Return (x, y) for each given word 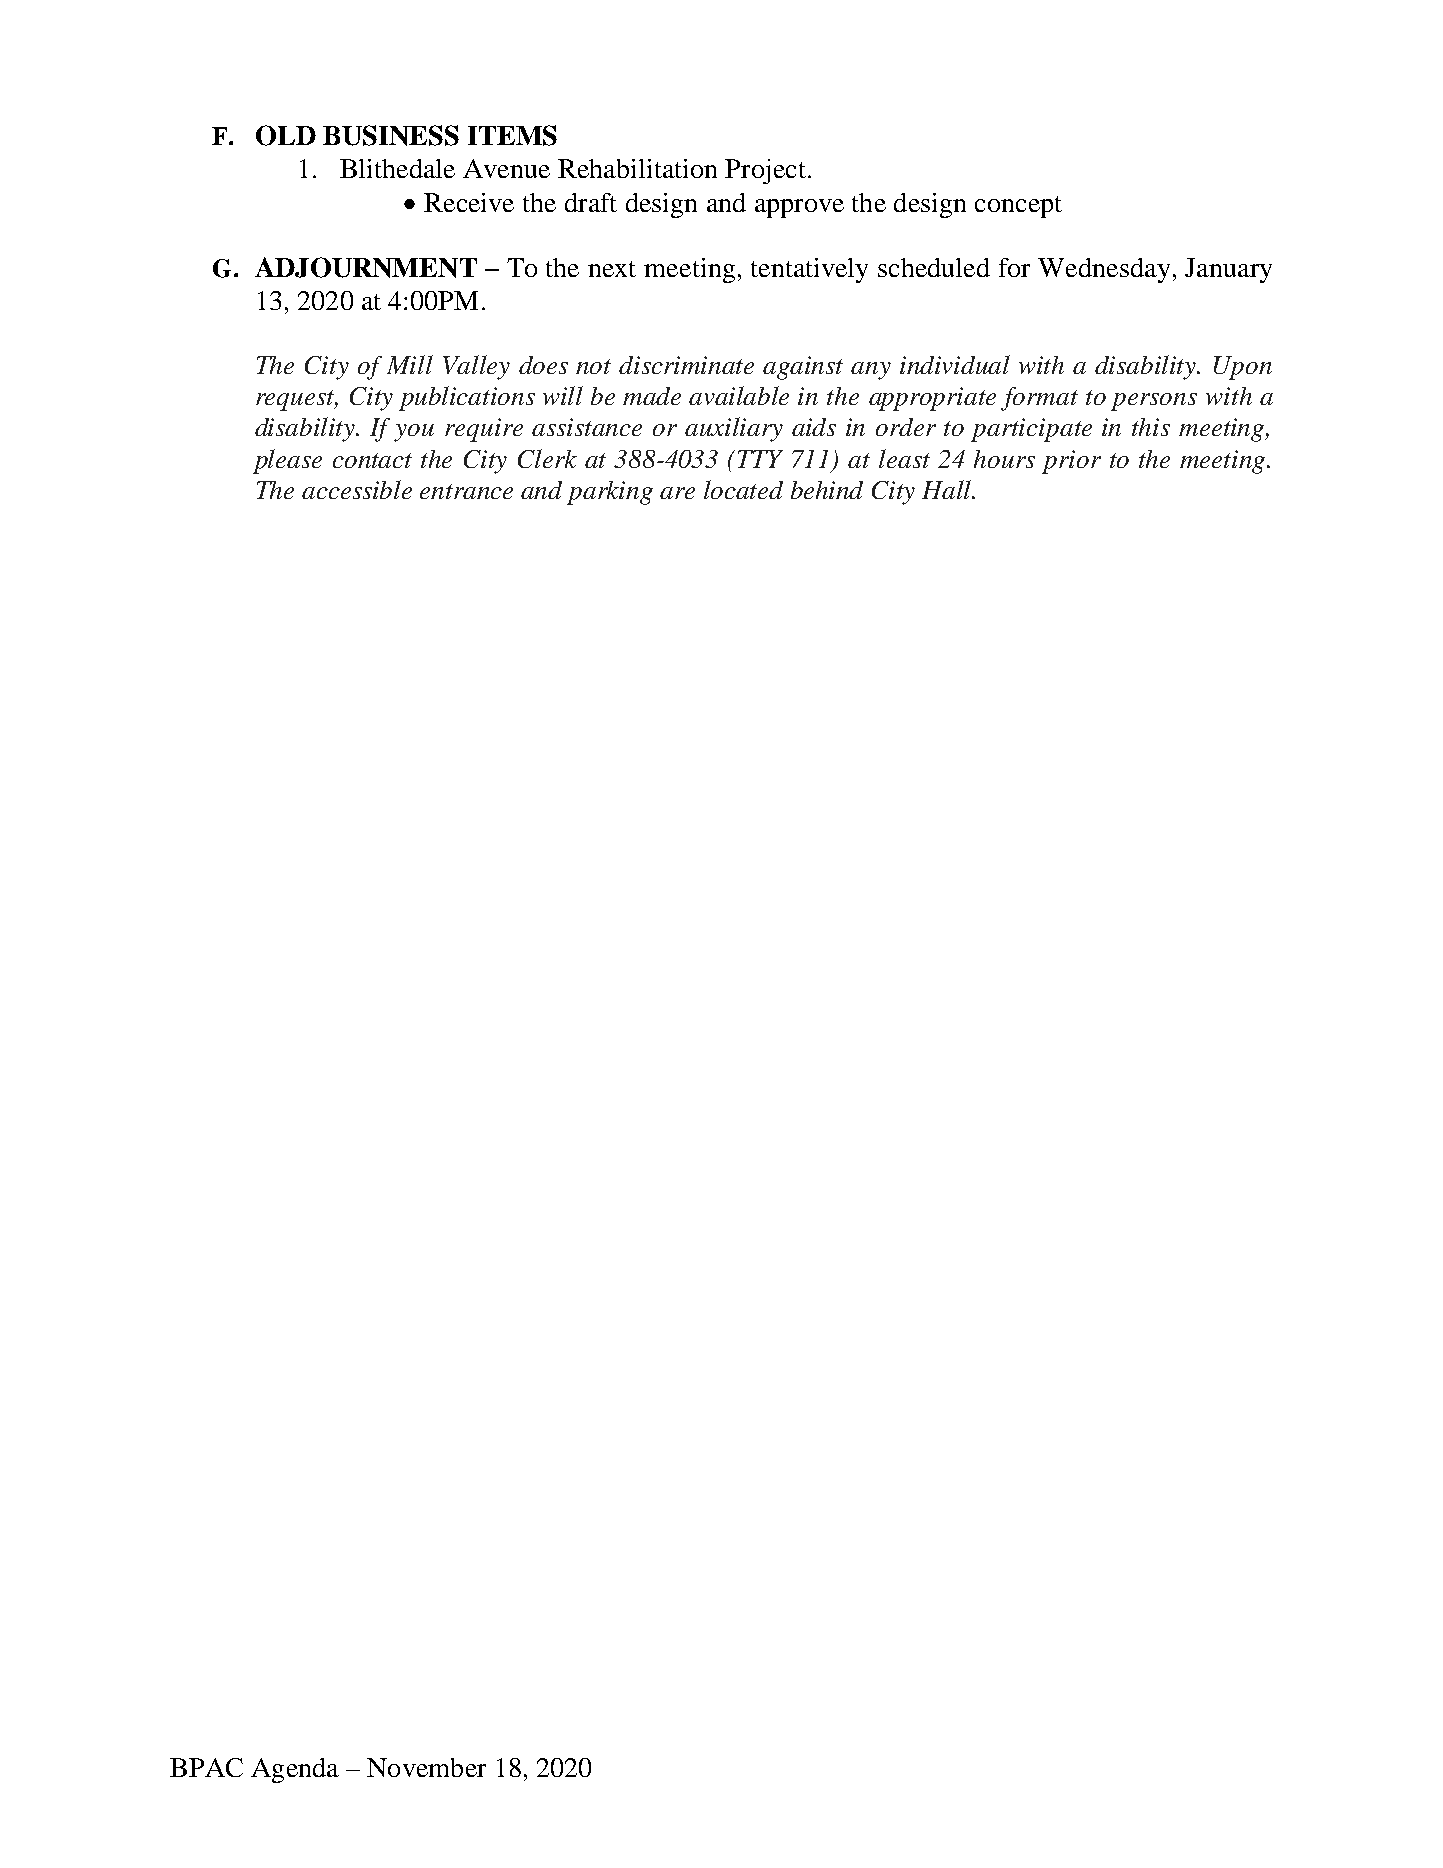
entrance (466, 491)
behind (827, 490)
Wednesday (1104, 270)
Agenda (295, 1770)
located (743, 489)
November (426, 1767)
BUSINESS (391, 135)
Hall (947, 489)
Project (765, 171)
